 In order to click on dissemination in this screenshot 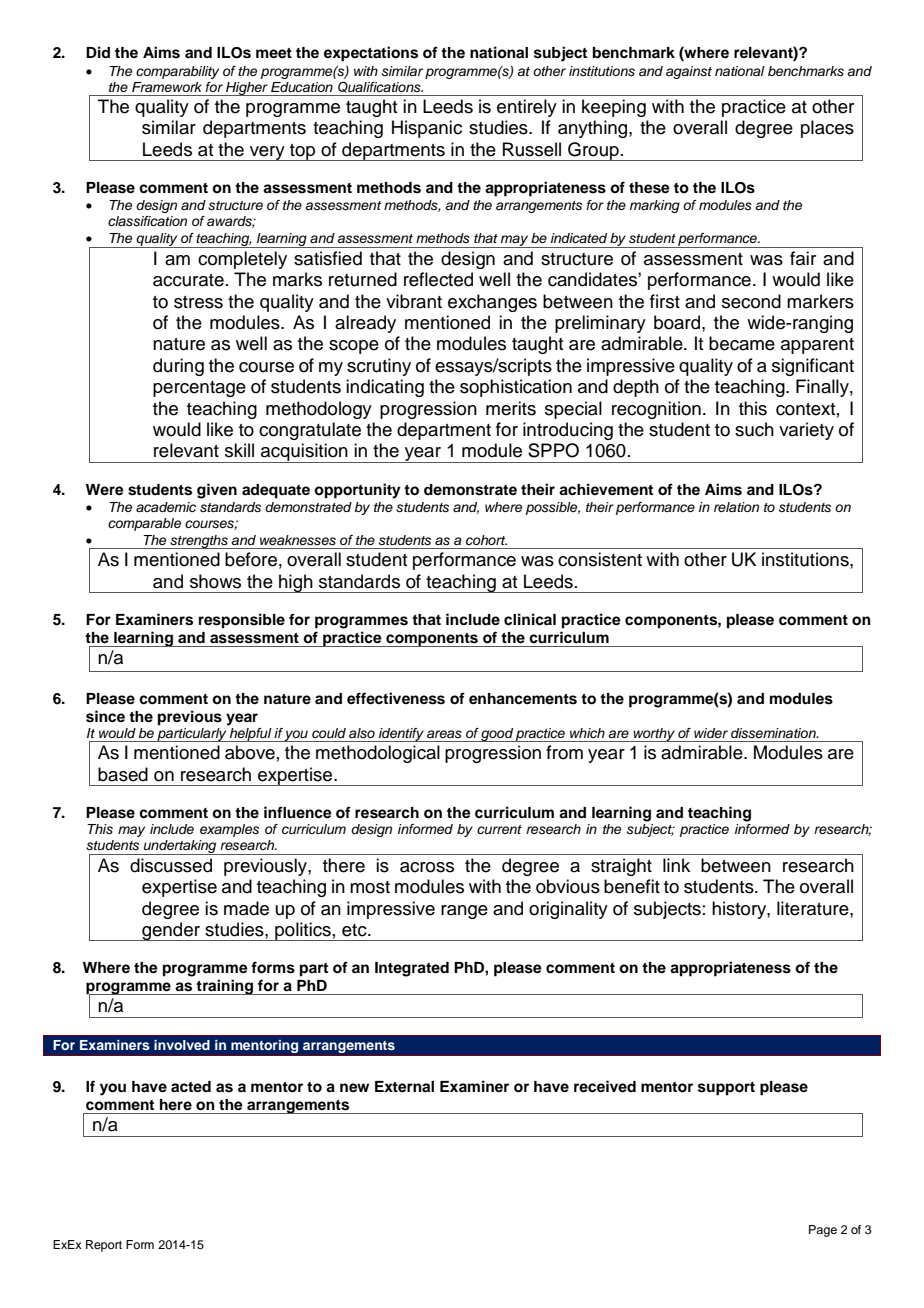, I will do `click(774, 733)`.
